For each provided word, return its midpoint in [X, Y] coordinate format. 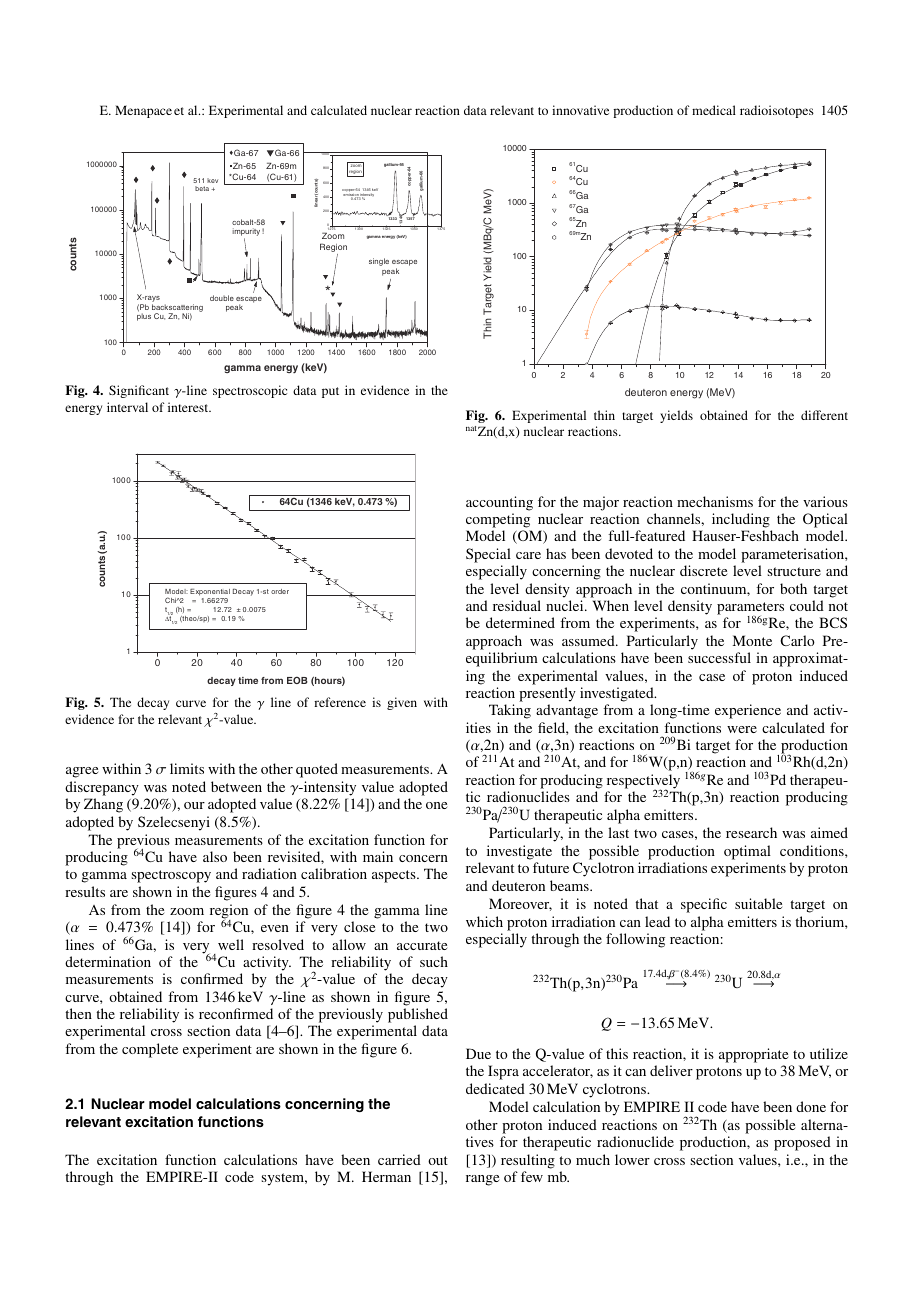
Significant [139, 391]
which [484, 921]
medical [714, 110]
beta [202, 188]
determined [520, 622]
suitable [758, 903]
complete [150, 1050]
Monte [752, 640]
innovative [580, 110]
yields [676, 416]
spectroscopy [171, 876]
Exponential [210, 592]
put [330, 392]
